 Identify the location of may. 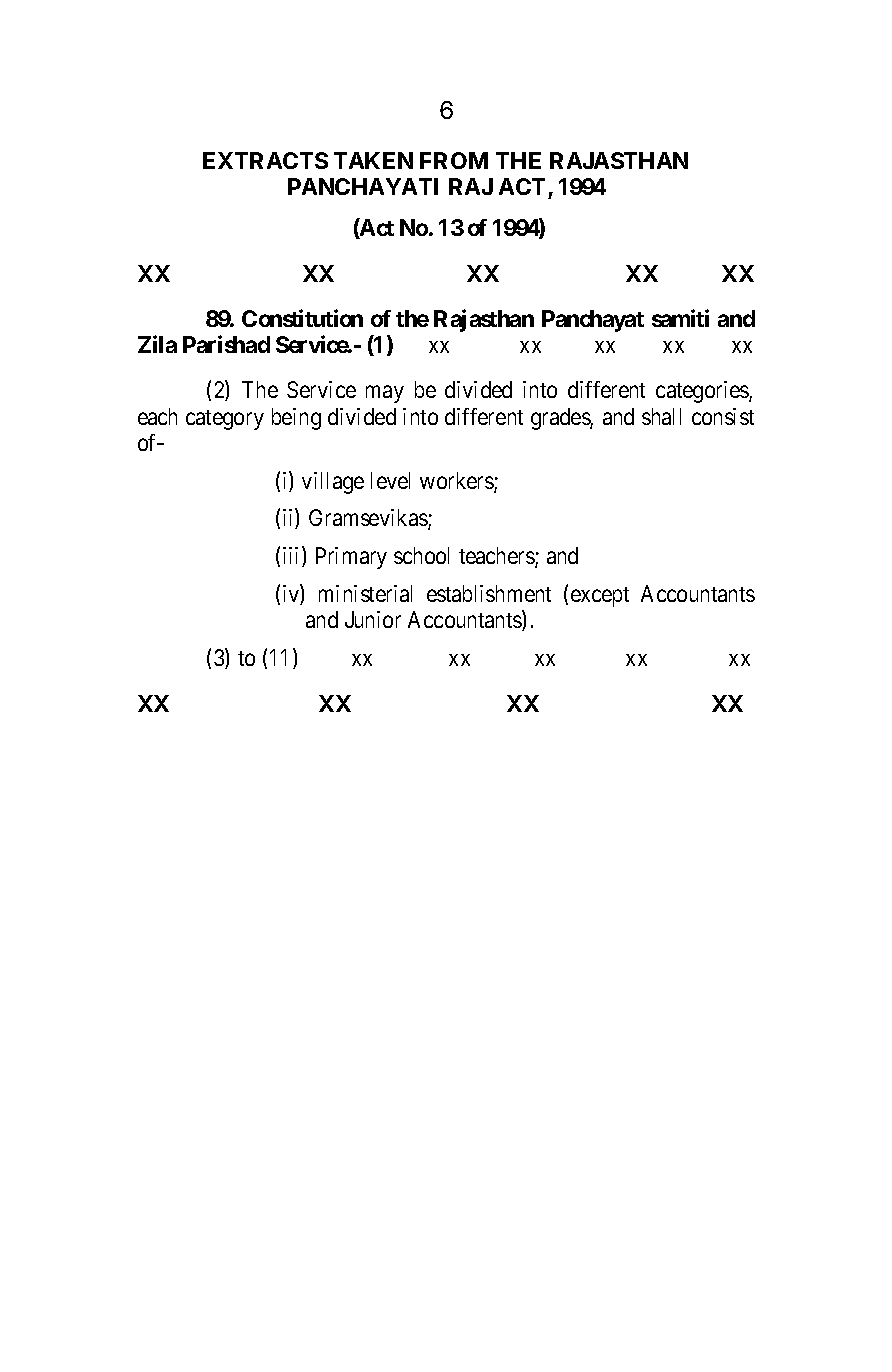
(385, 394).
